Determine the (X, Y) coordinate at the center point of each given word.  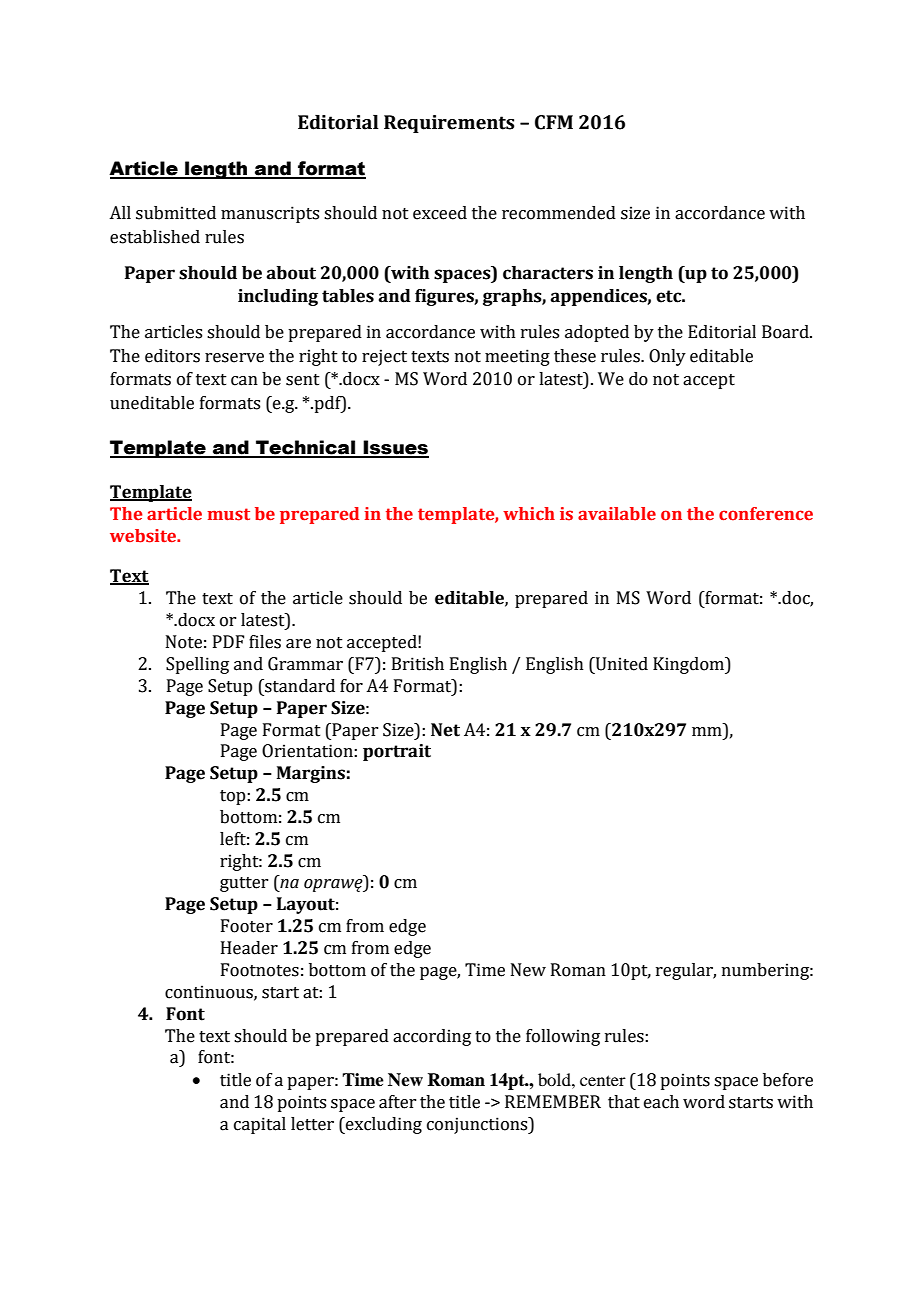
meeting (517, 357)
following (563, 1037)
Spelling (197, 665)
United (621, 664)
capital (260, 1125)
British (418, 664)
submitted (176, 213)
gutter (244, 884)
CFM (554, 122)
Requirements (449, 124)
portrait (397, 752)
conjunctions (478, 1125)
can (244, 381)
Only (667, 357)
